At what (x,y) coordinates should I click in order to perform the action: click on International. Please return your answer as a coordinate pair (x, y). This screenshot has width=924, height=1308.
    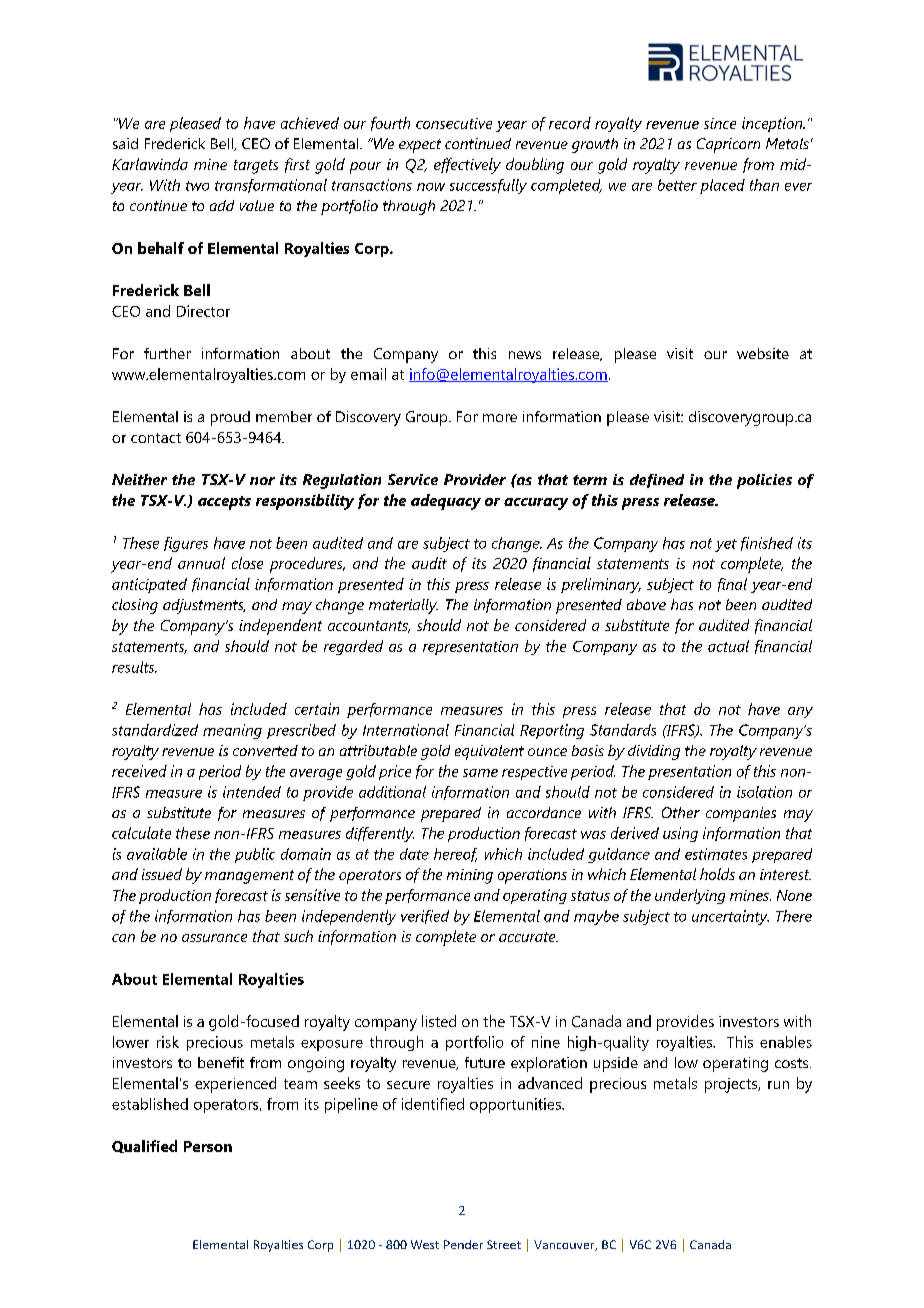
    Looking at the image, I should click on (406, 730).
